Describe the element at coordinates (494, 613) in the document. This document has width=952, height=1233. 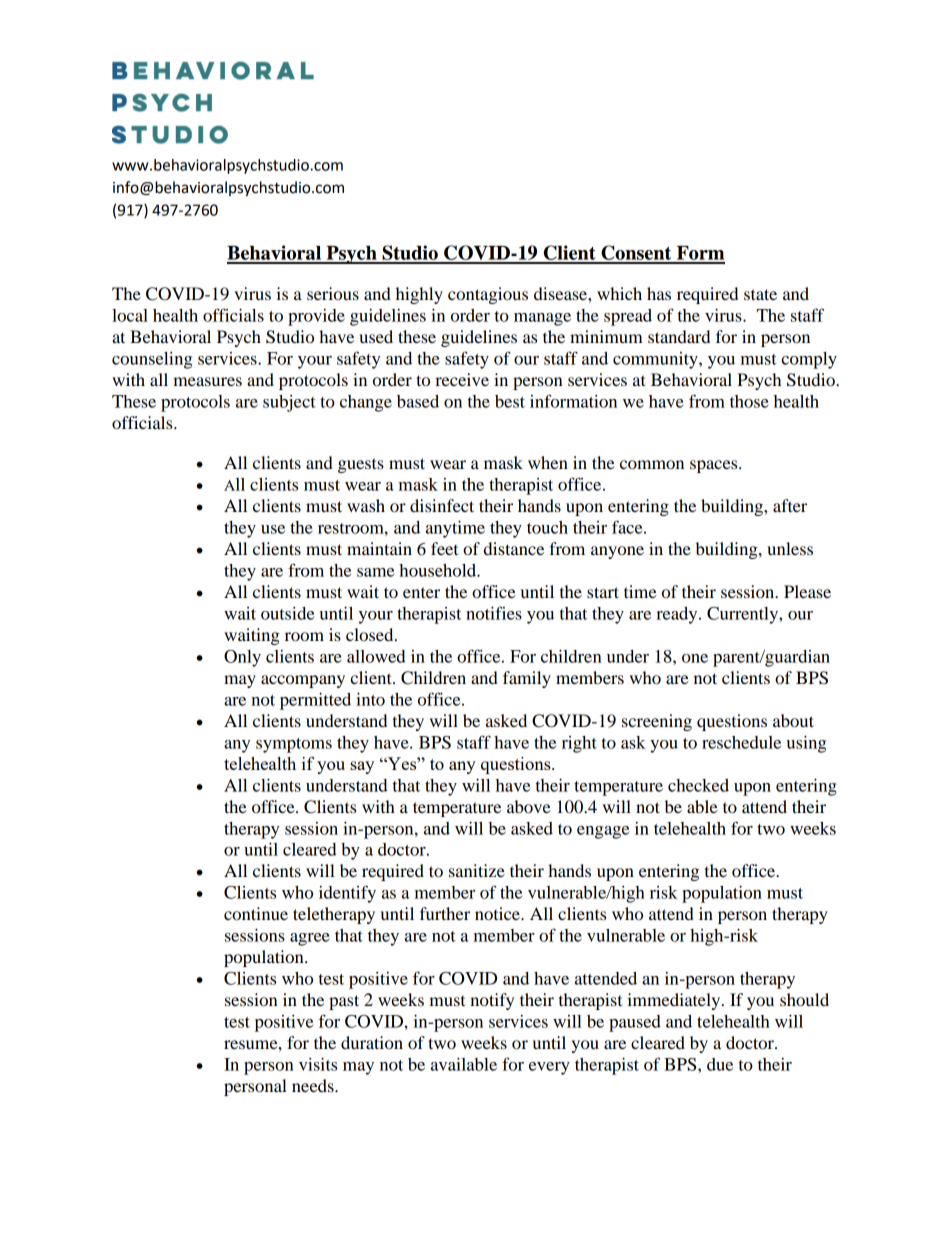
I see `notifies` at that location.
